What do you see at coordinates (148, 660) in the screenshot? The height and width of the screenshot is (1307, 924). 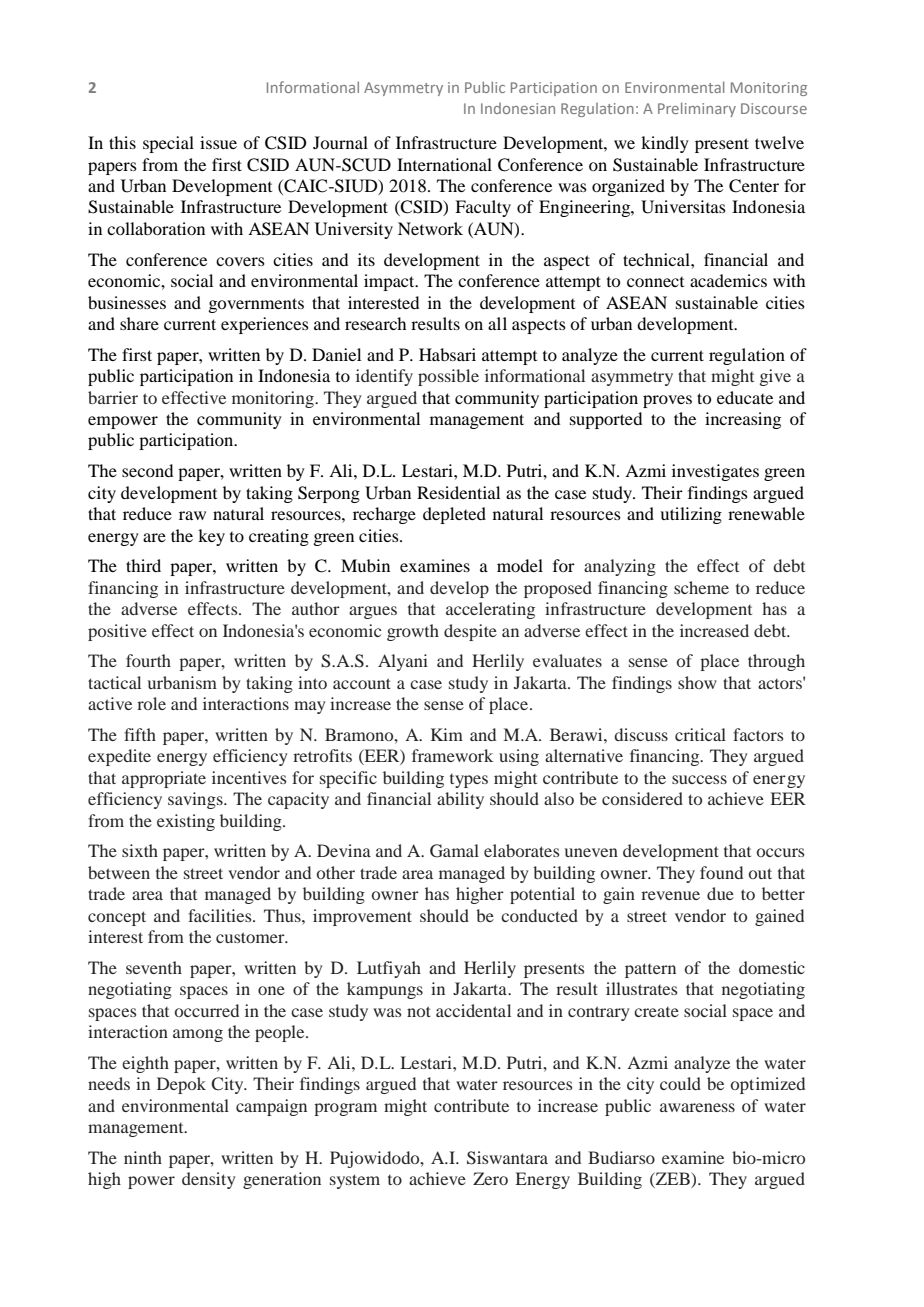 I see `fourth` at bounding box center [148, 660].
